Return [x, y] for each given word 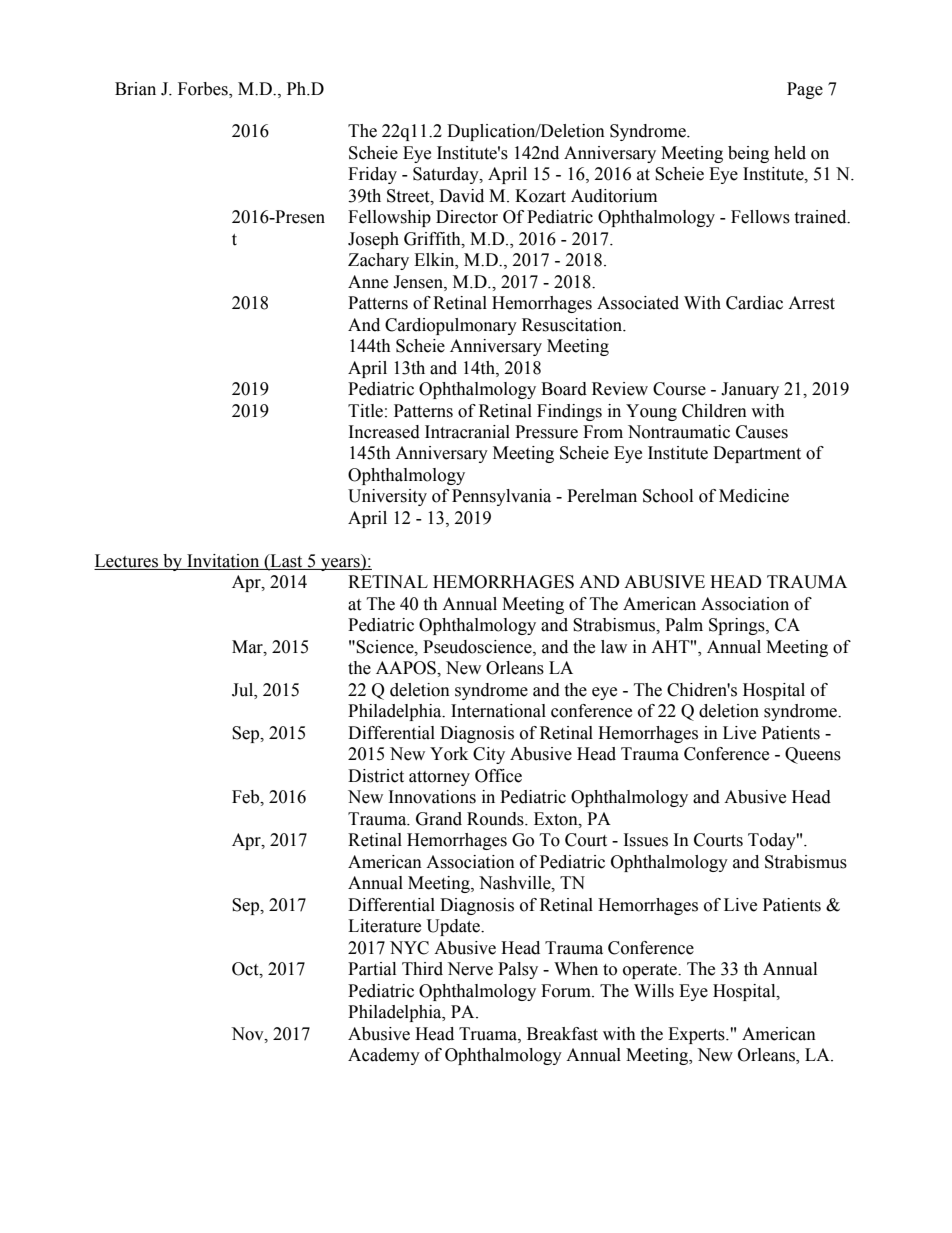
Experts [697, 1035]
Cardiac [754, 303]
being [748, 154]
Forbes [204, 89]
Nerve [470, 969]
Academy [384, 1056]
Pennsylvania [501, 497]
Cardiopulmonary [451, 326]
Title [365, 411]
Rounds [496, 819]
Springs [738, 626]
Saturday [447, 175]
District [376, 776]
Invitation [223, 562]
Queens [813, 755]
